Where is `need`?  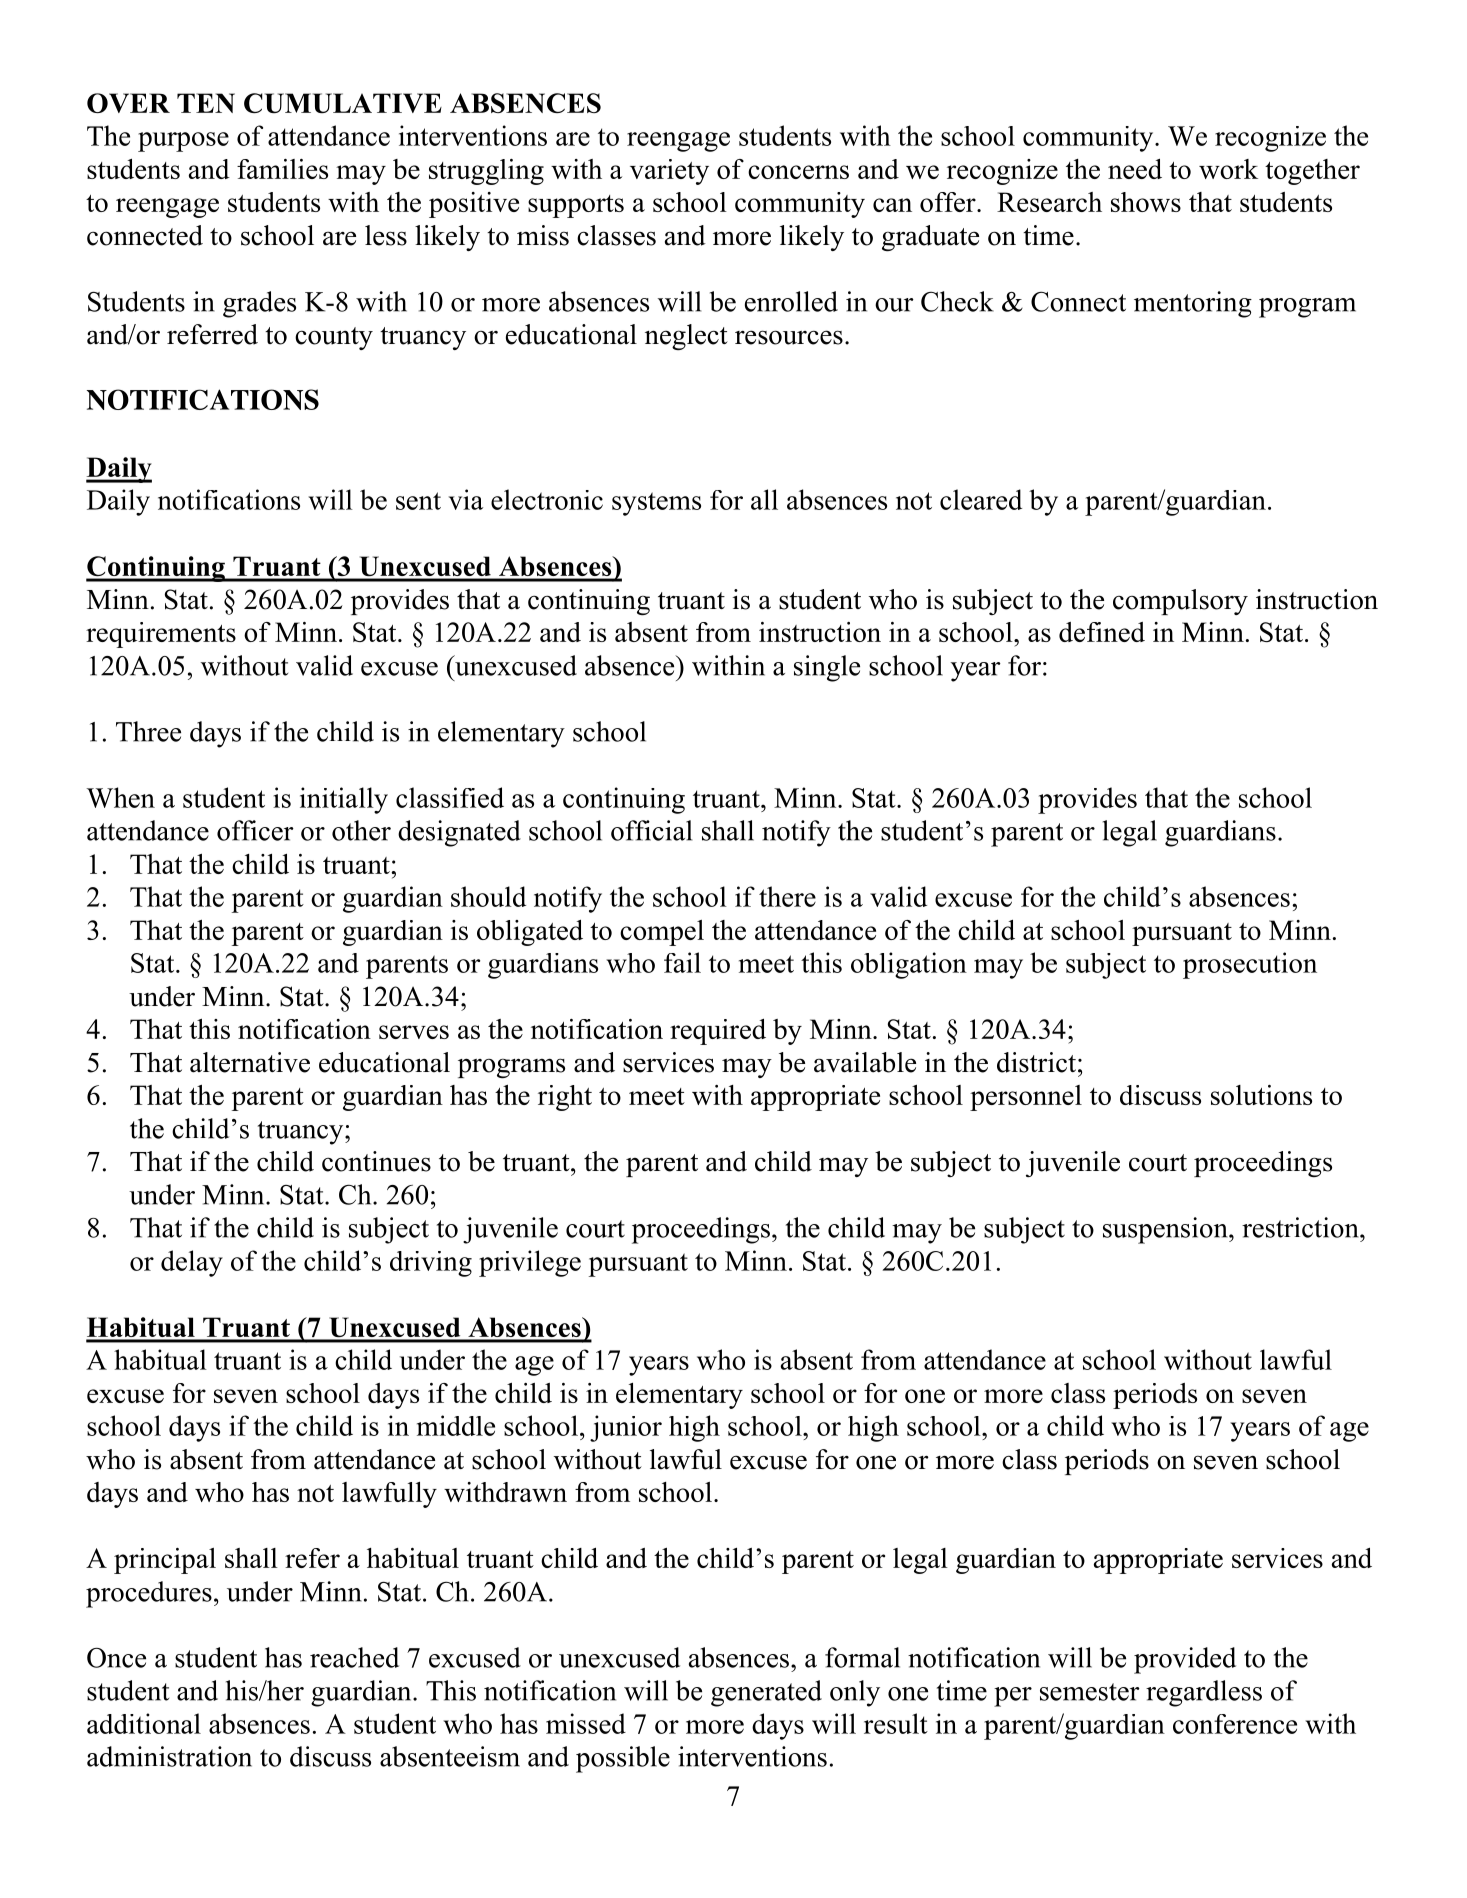 need is located at coordinates (1135, 169).
